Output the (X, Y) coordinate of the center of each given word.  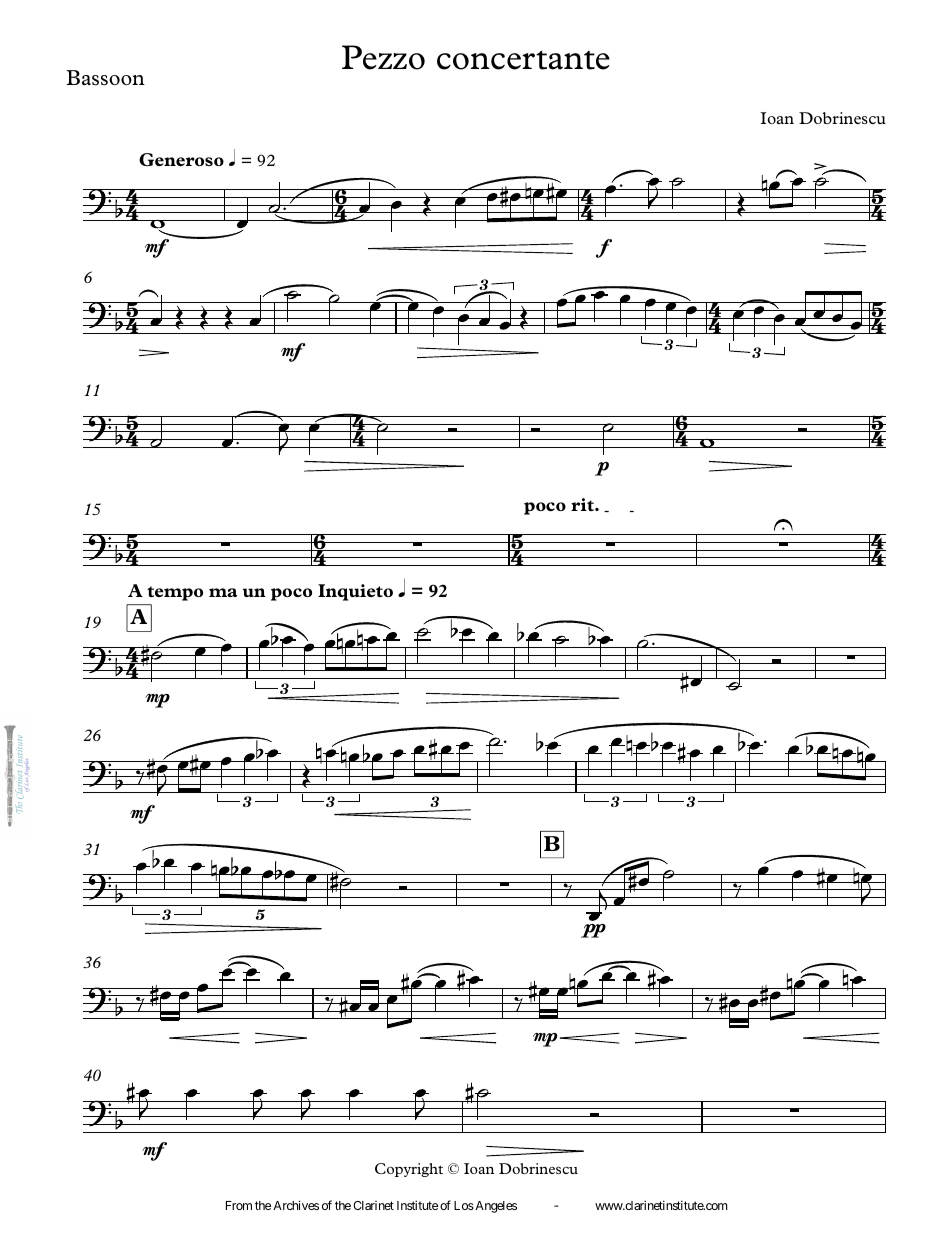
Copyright (409, 1170)
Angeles (495, 1207)
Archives (296, 1205)
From (239, 1205)
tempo (175, 593)
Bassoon (105, 78)
